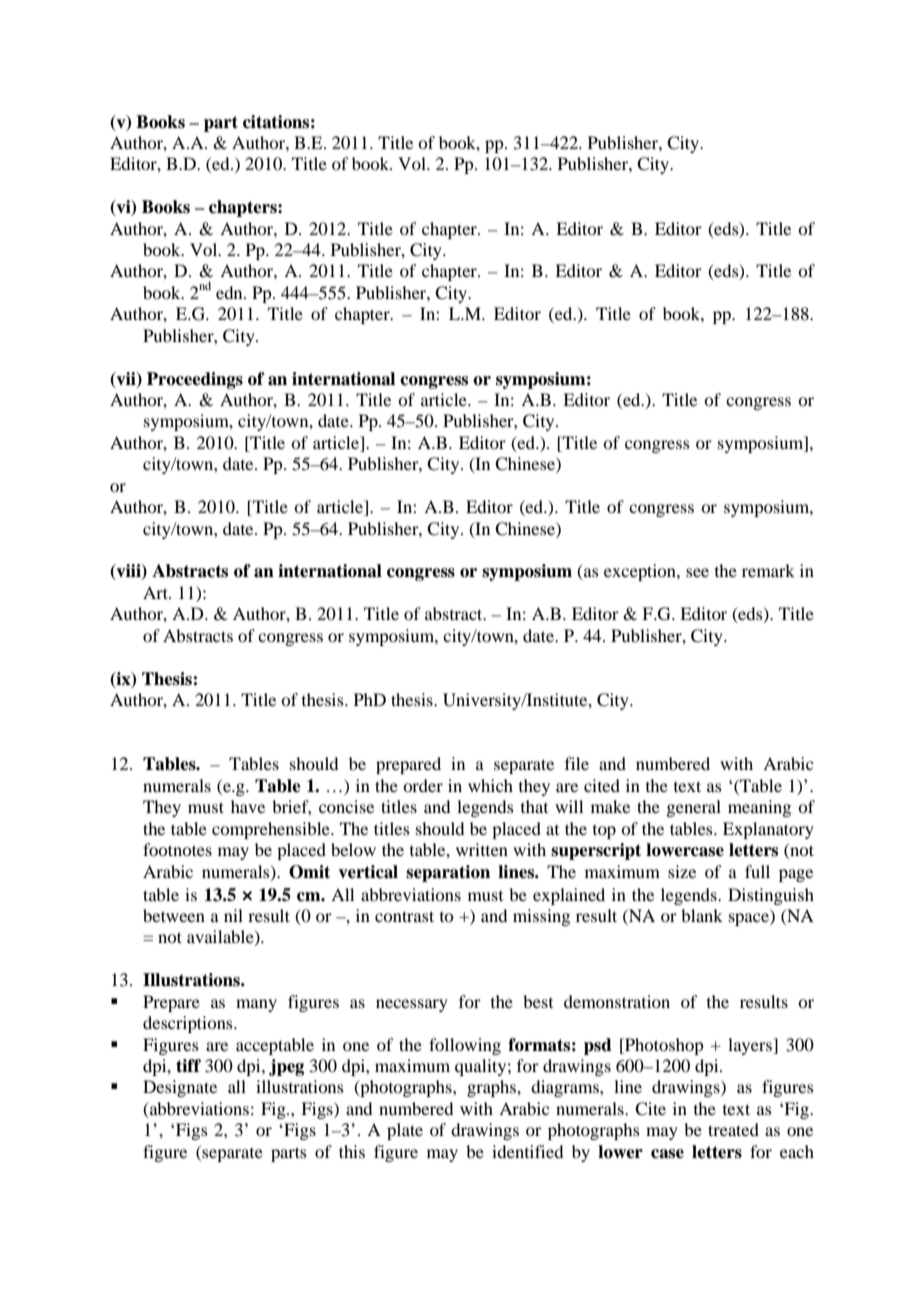  Describe the element at coordinates (577, 763) in the screenshot. I see `file` at that location.
